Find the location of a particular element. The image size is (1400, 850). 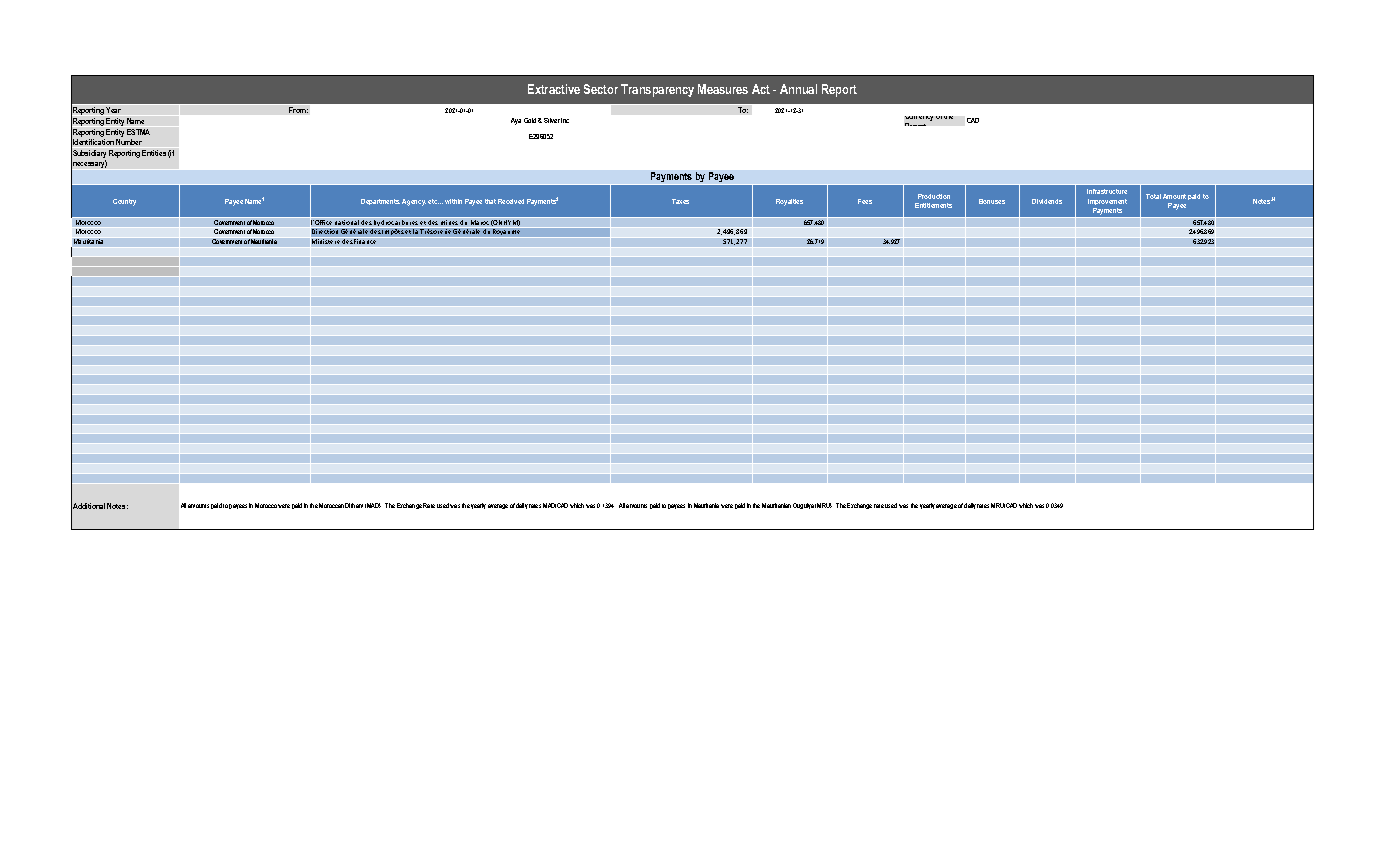

Transparency is located at coordinates (657, 90).
